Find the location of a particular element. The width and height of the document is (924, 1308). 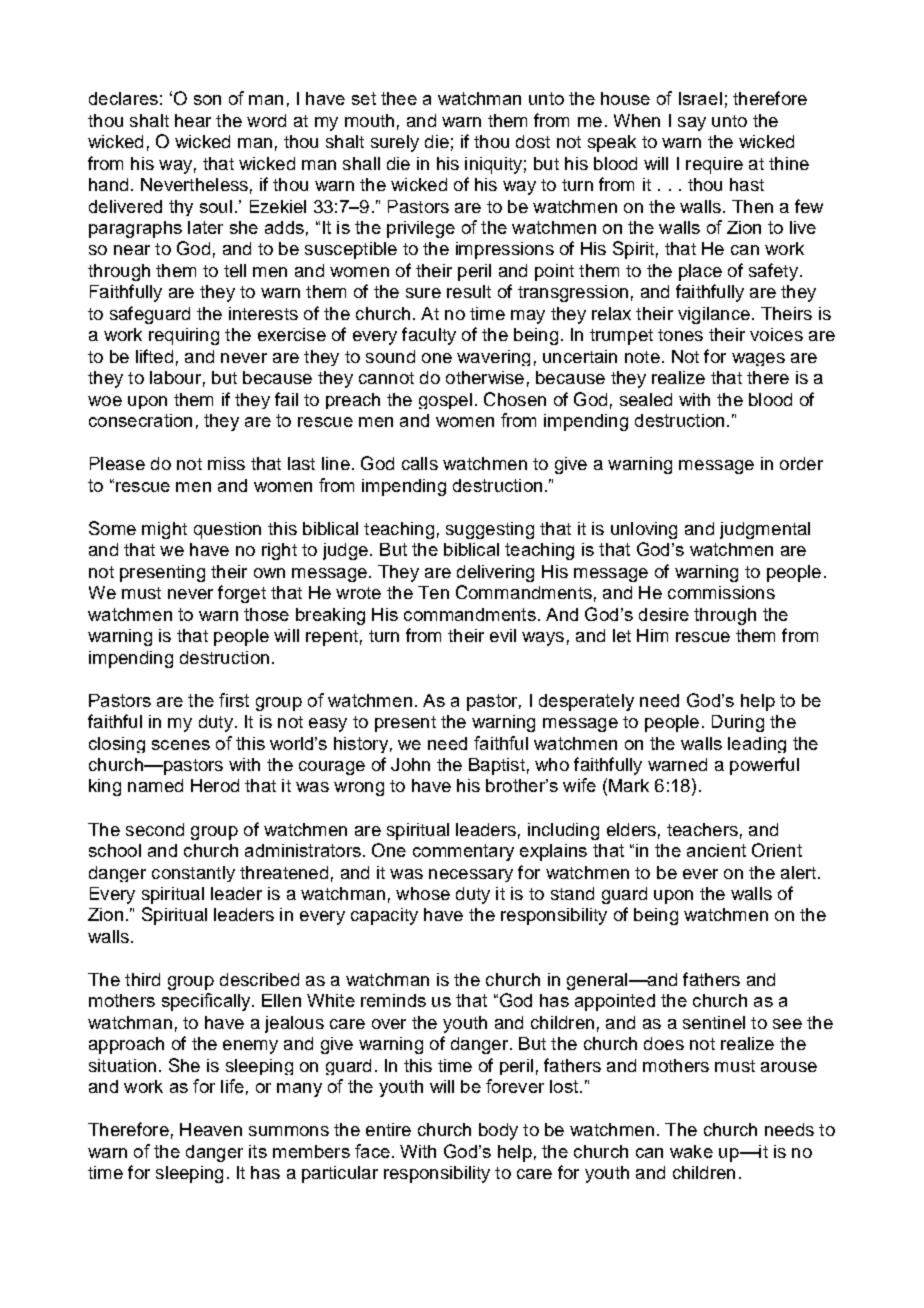

hear is located at coordinates (193, 120).
